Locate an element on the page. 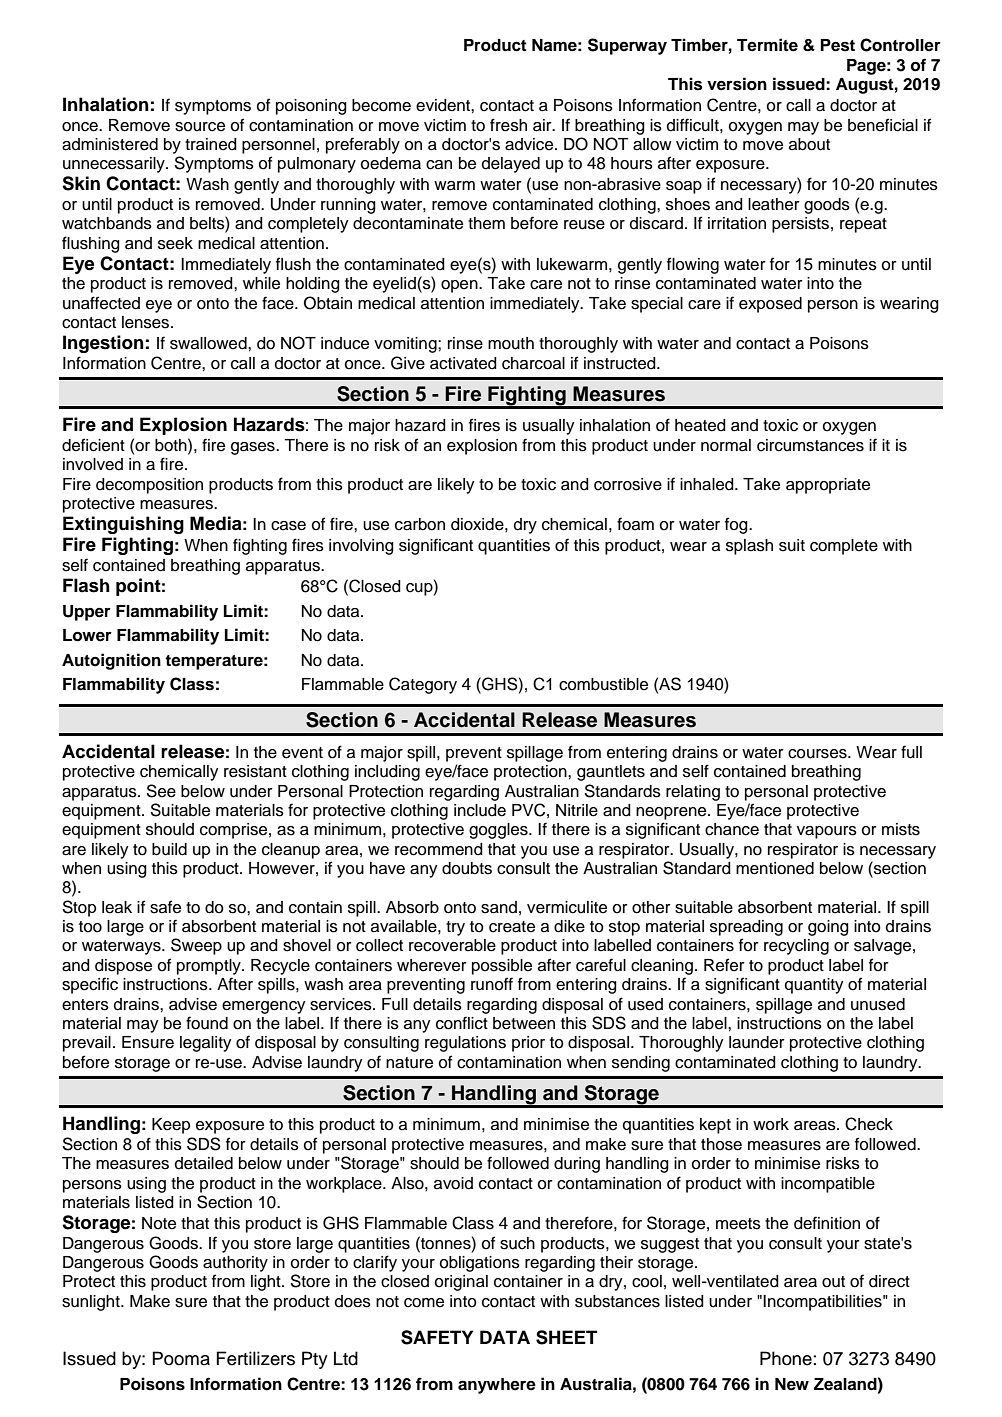 The height and width of the document is (1417, 1002). Autoignition is located at coordinates (111, 661).
